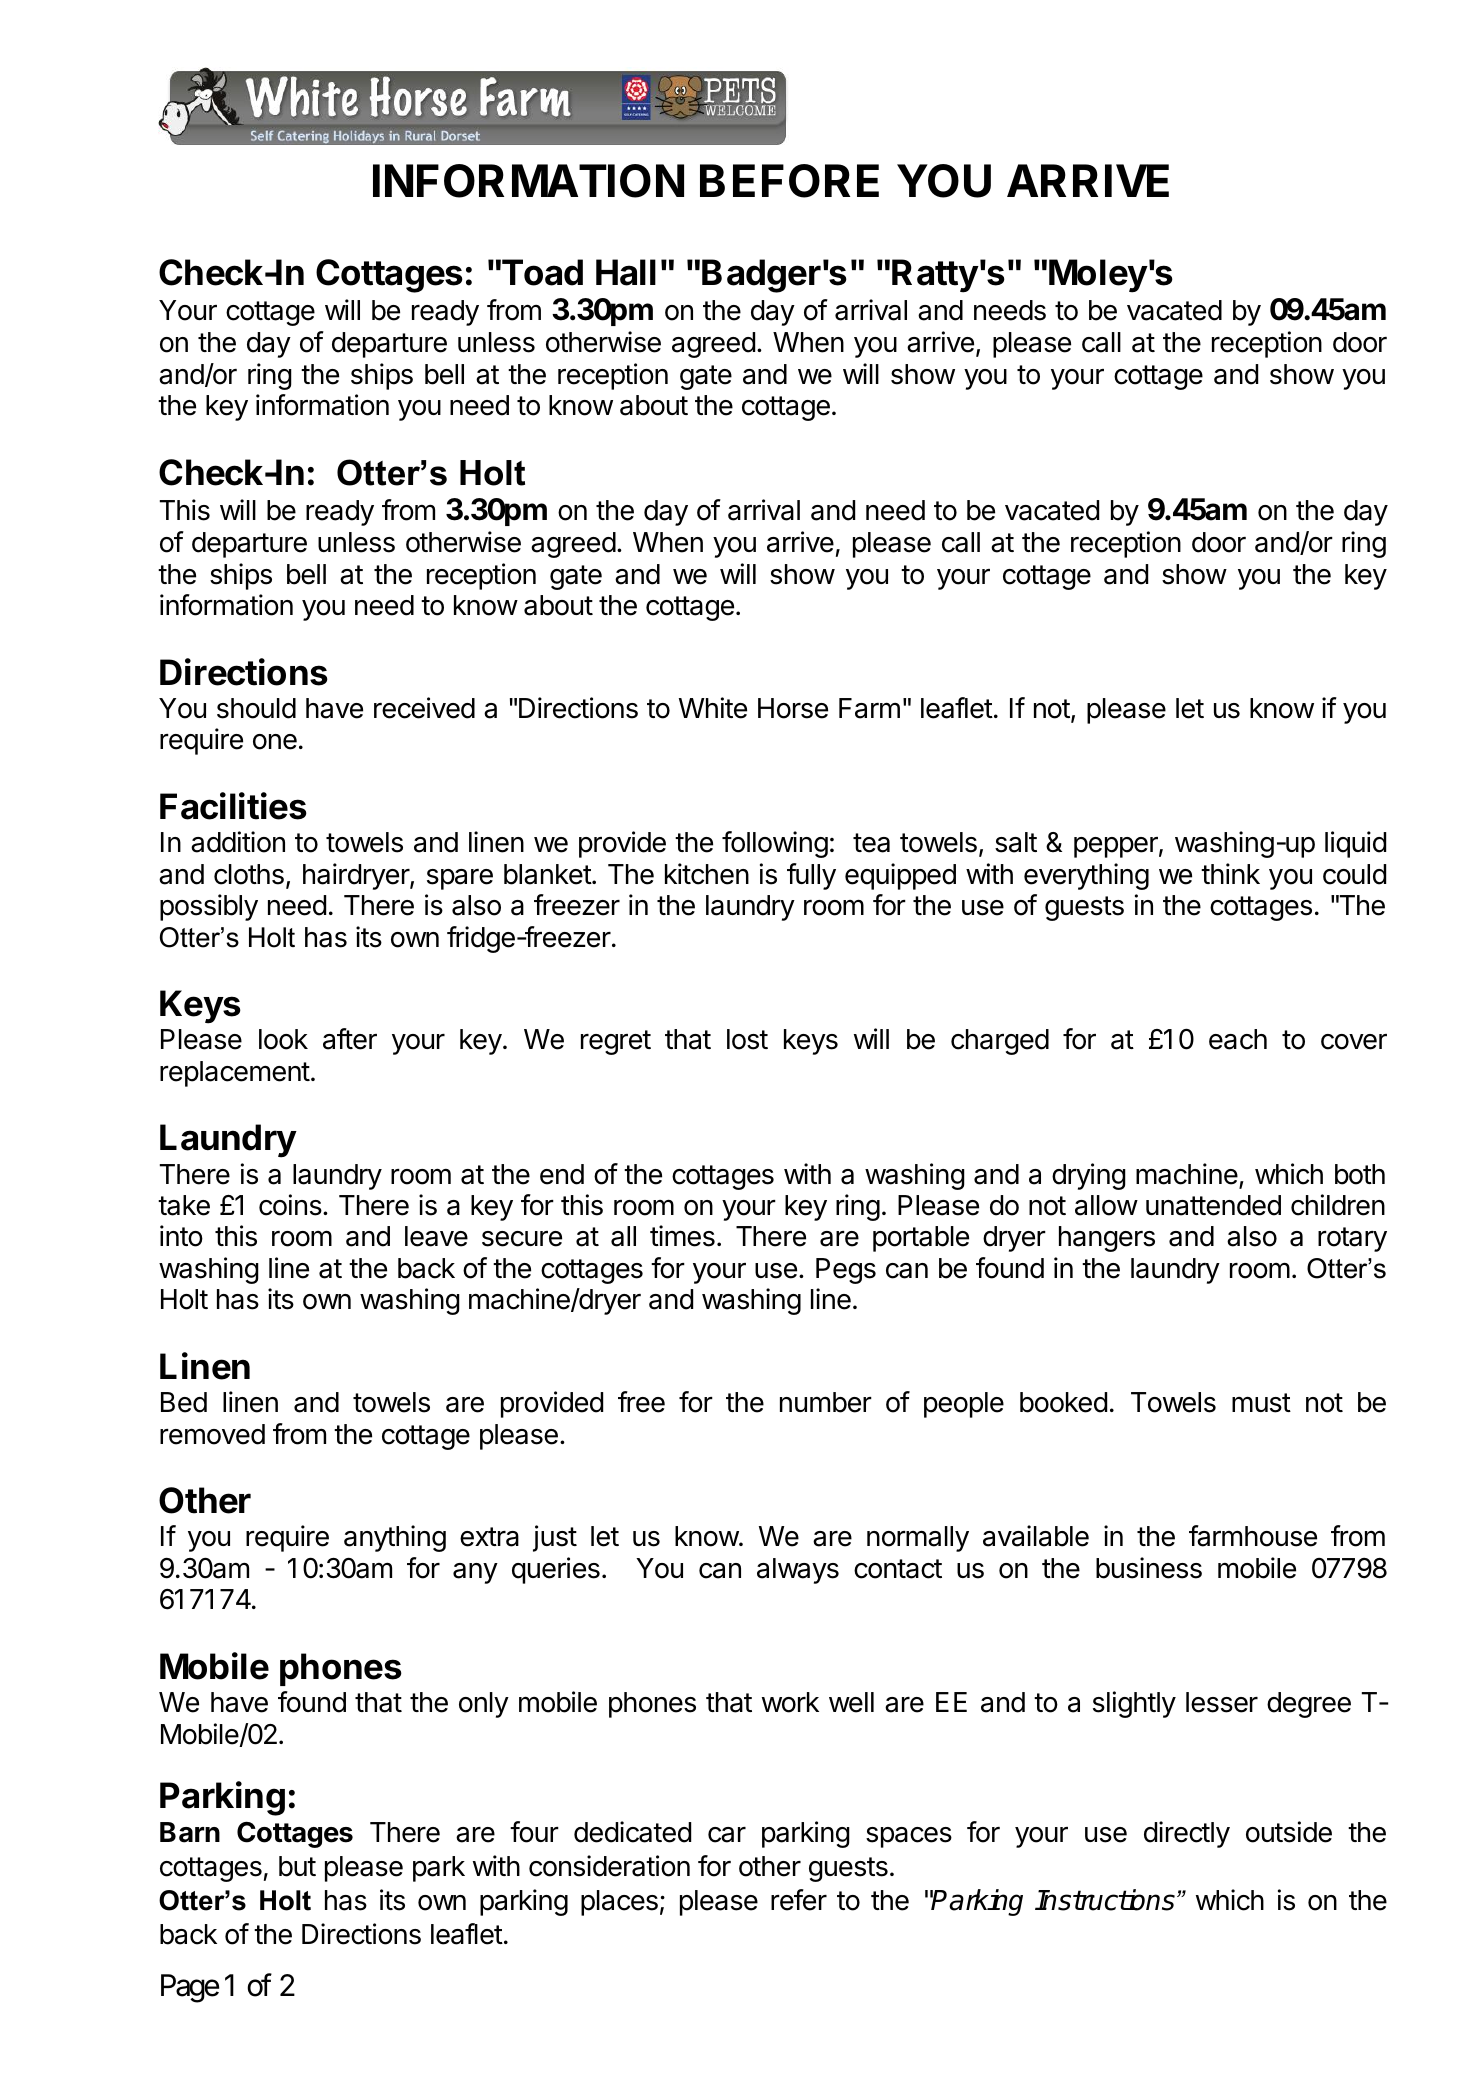 This screenshot has width=1479, height=2092. I want to click on coins, so click(291, 1205).
